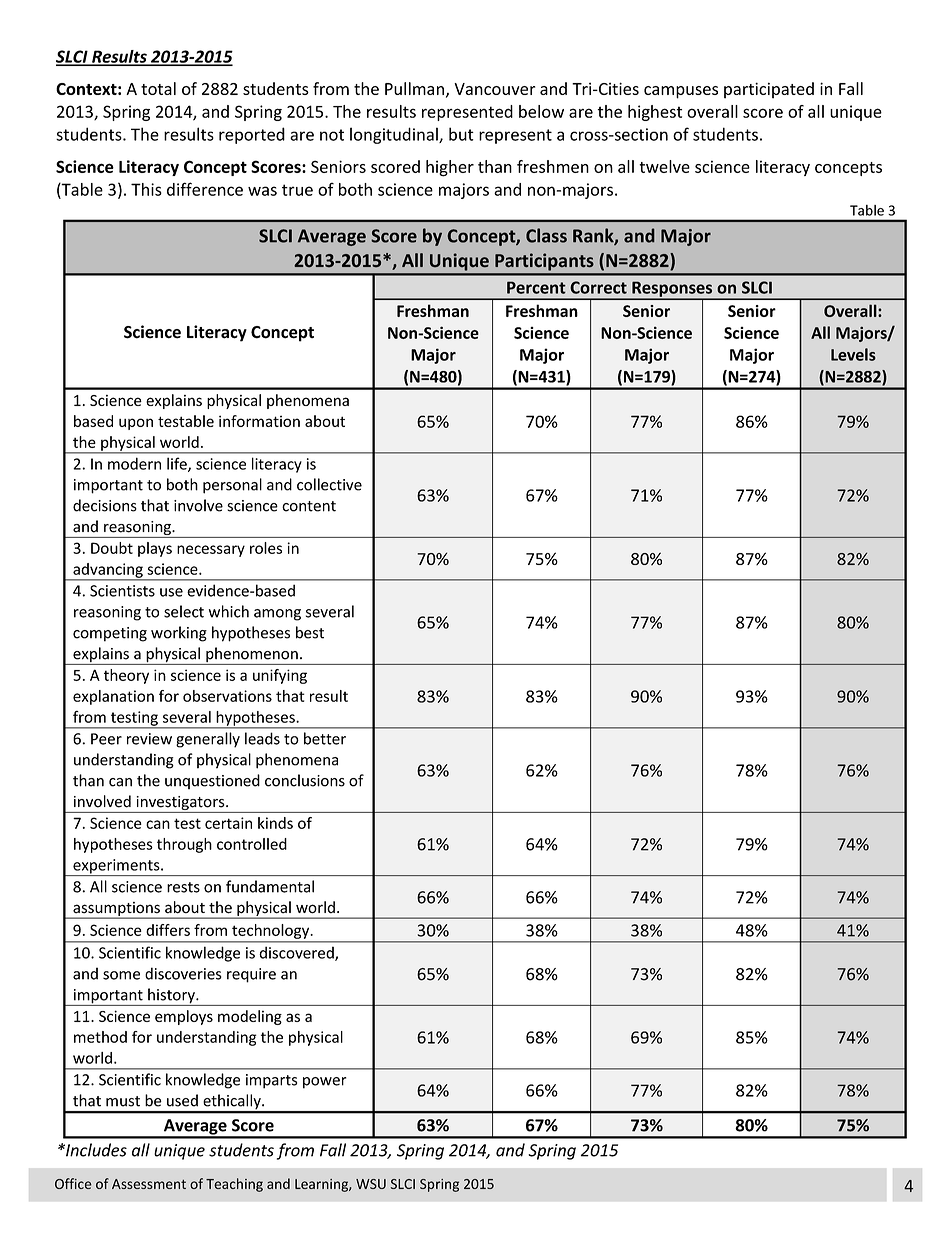 The height and width of the screenshot is (1233, 952). What do you see at coordinates (180, 804) in the screenshot?
I see `investigators` at bounding box center [180, 804].
